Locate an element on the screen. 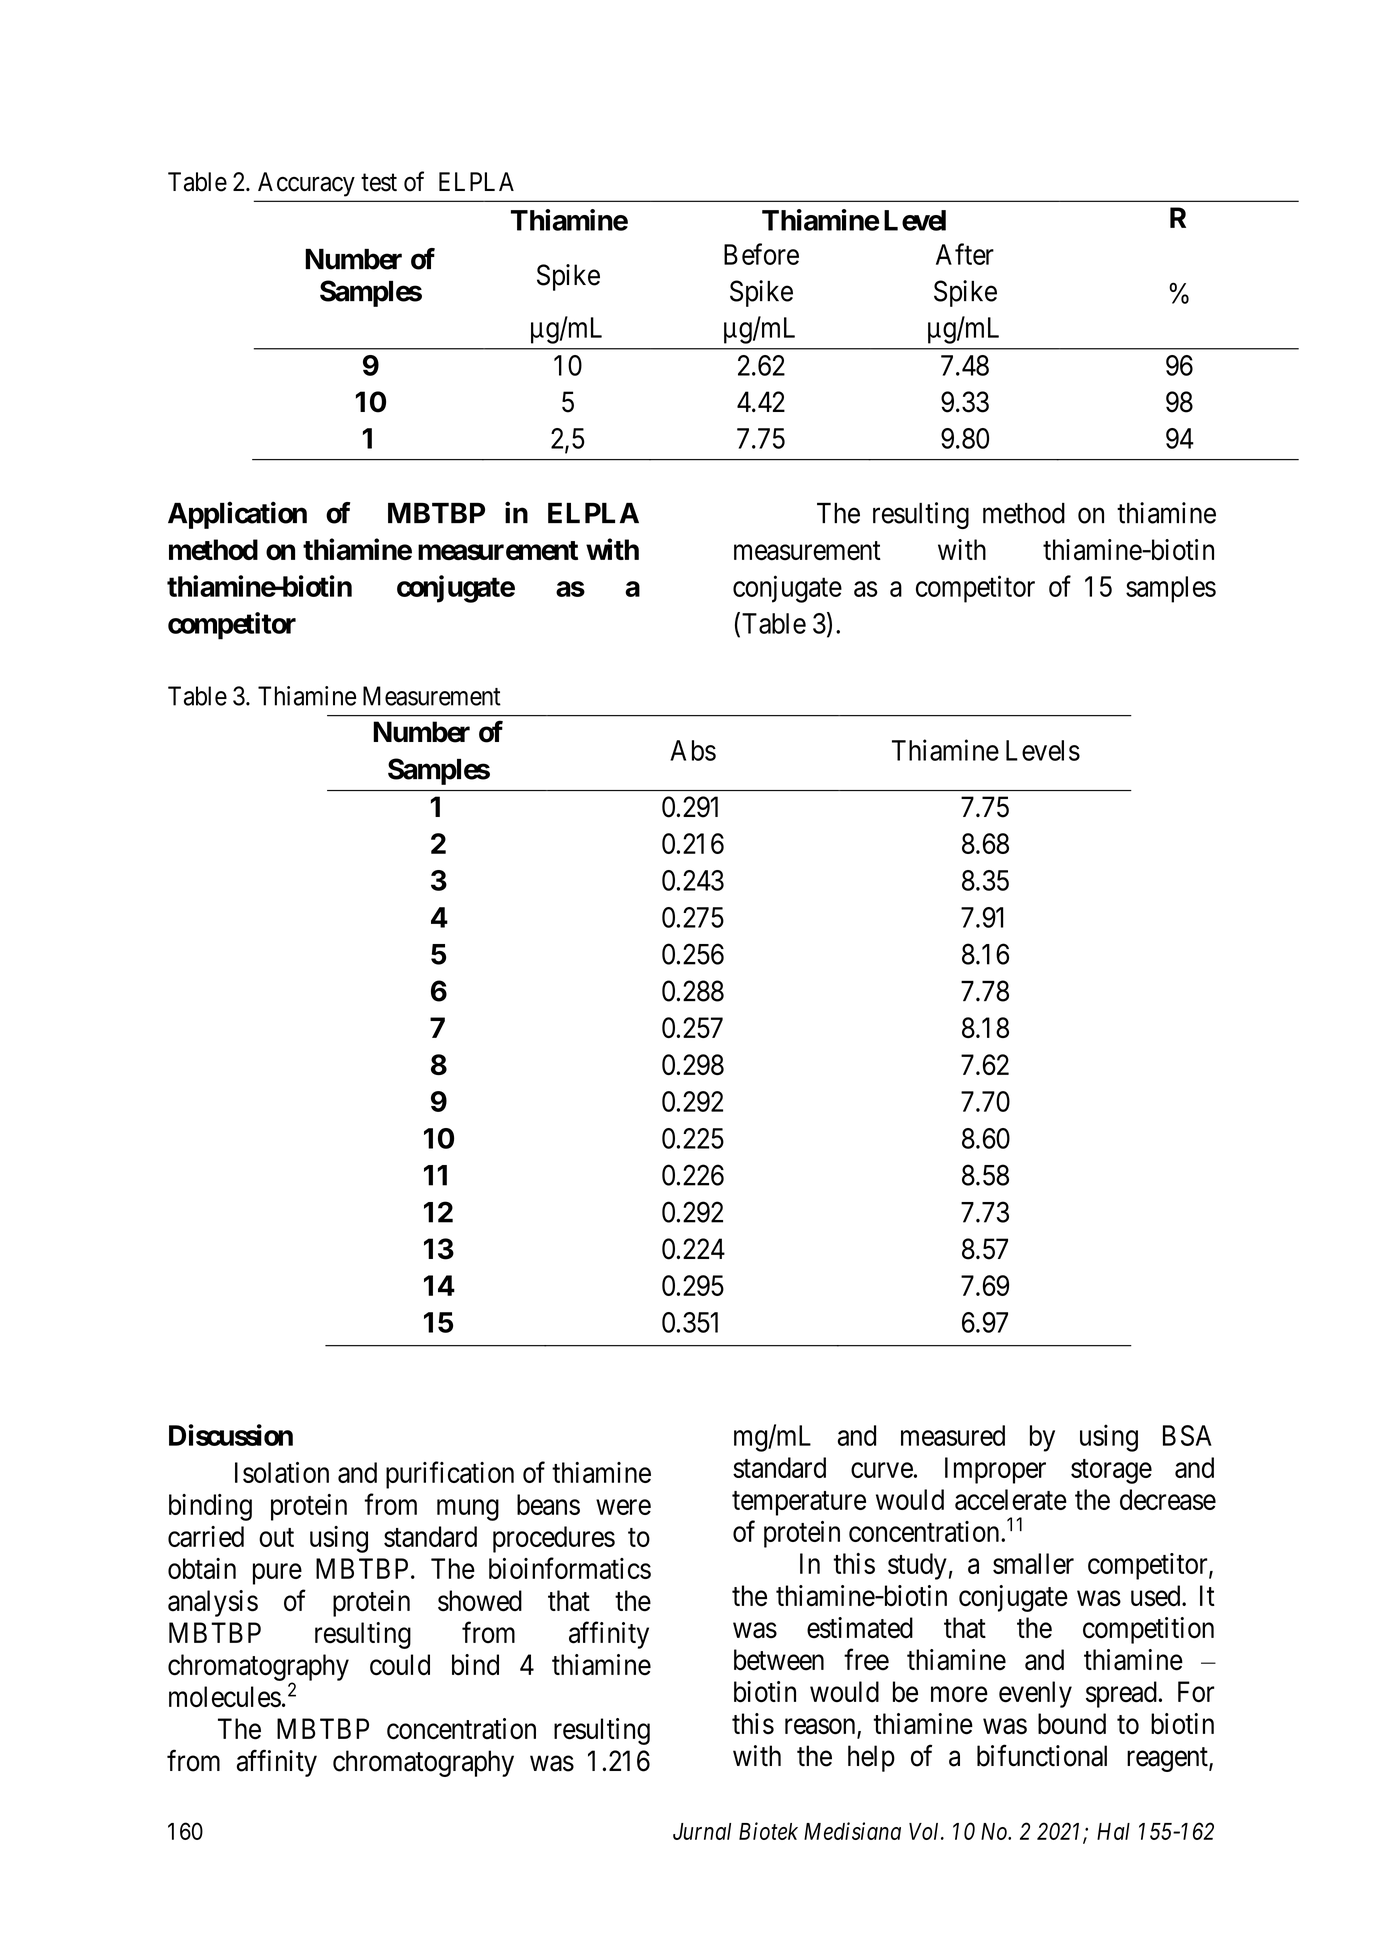 Image resolution: width=1382 pixels, height=1954 pixels. could is located at coordinates (400, 1665).
